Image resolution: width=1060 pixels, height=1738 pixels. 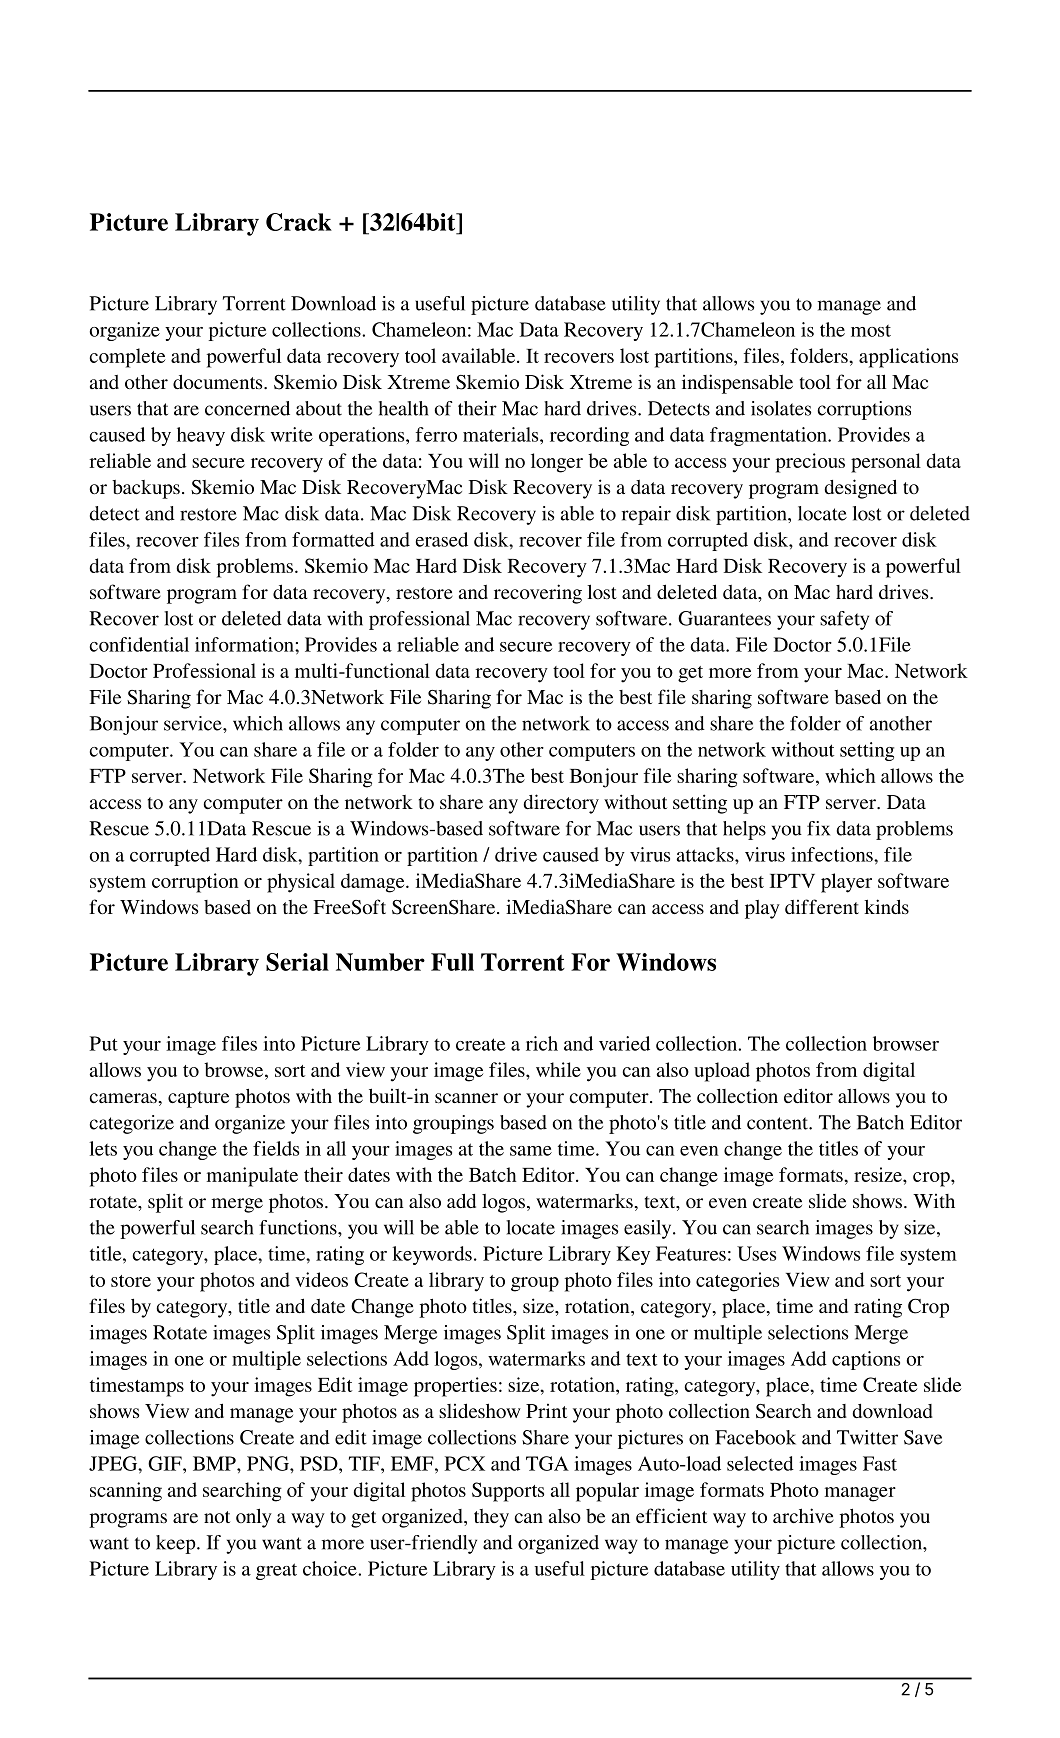 What do you see at coordinates (403, 408) in the screenshot?
I see `health` at bounding box center [403, 408].
